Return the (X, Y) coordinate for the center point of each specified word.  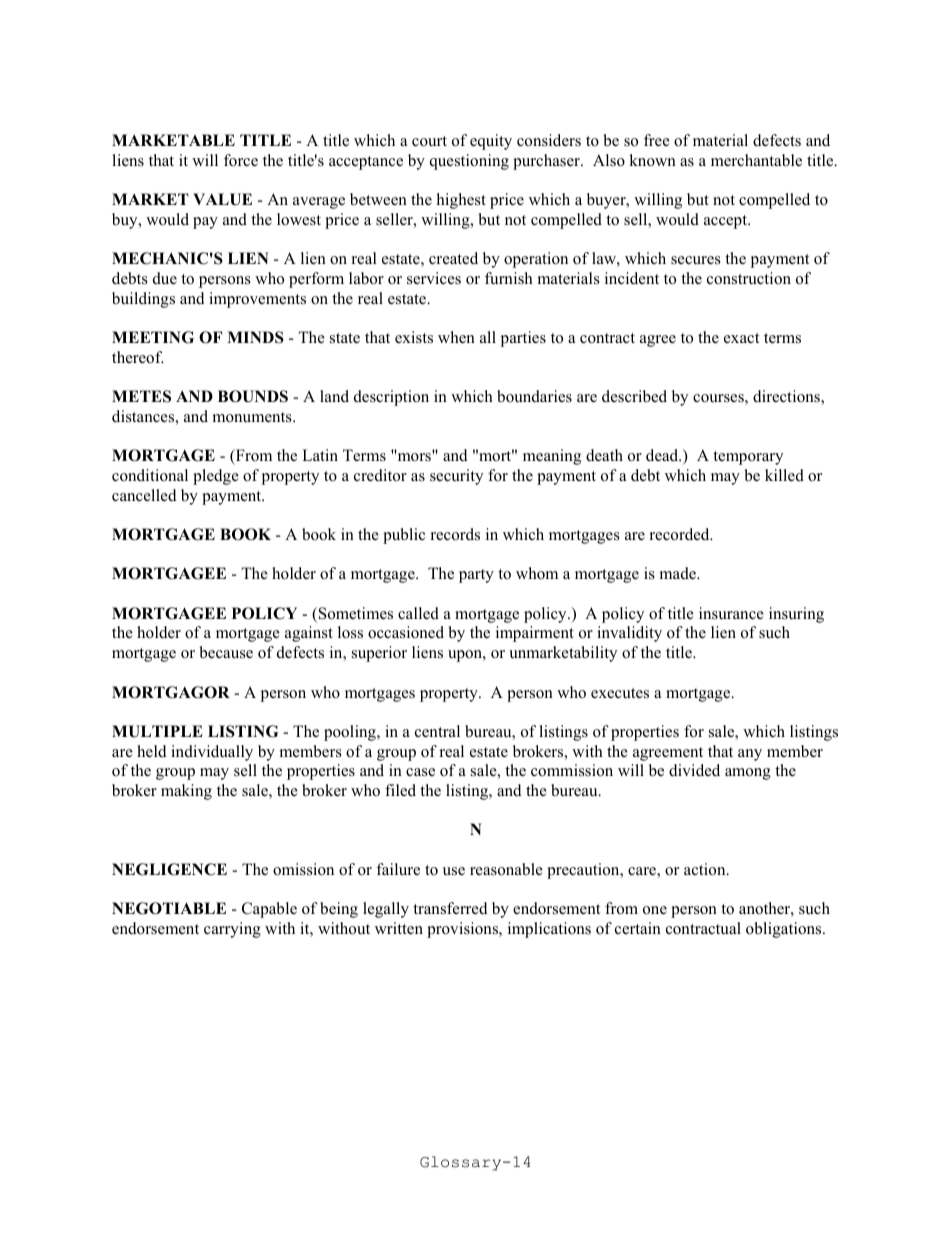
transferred (450, 908)
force (241, 160)
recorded (681, 534)
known (652, 160)
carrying (232, 930)
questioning (469, 162)
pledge (216, 477)
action (706, 869)
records (455, 534)
